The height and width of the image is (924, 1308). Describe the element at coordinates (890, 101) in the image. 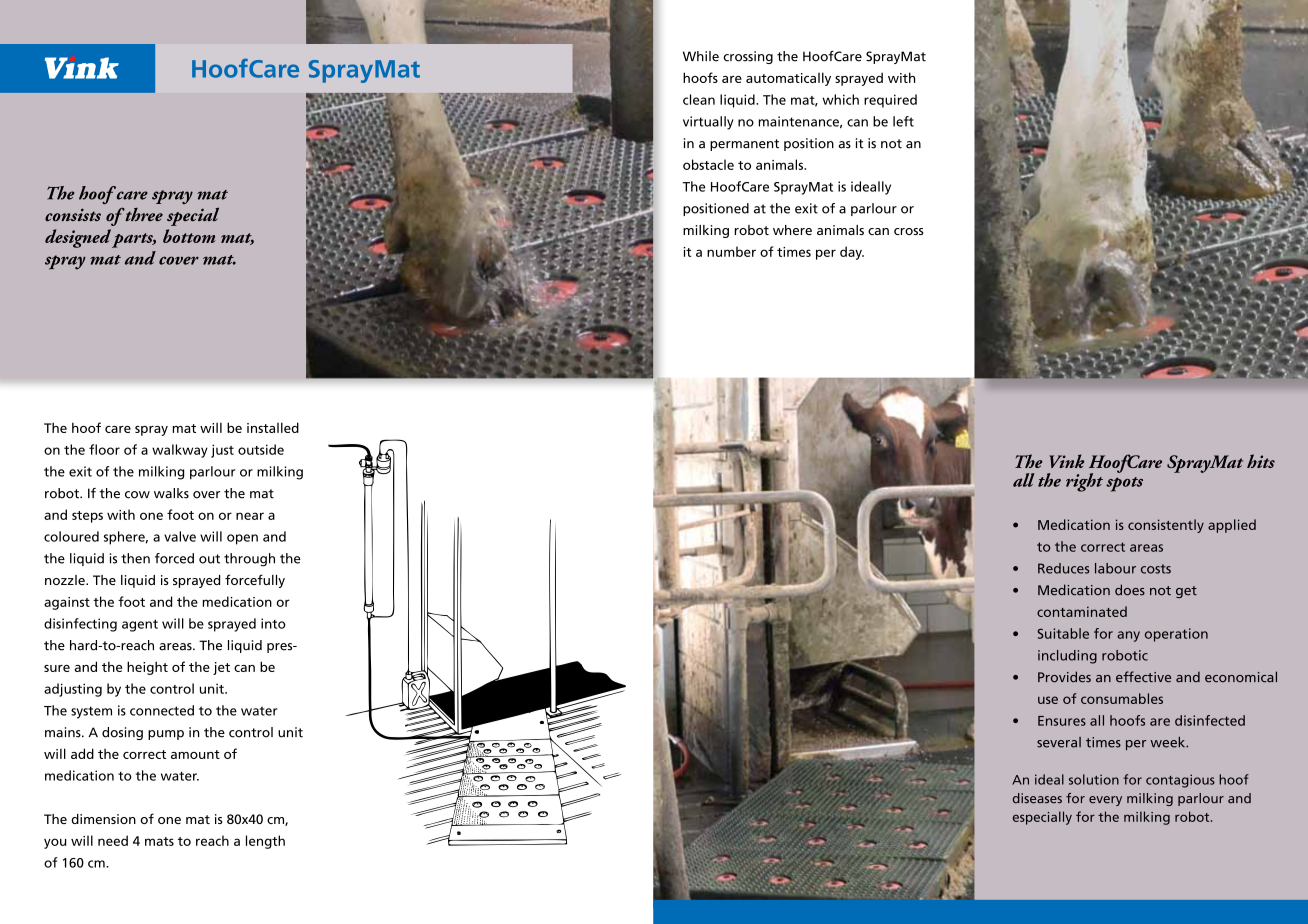

I see `required` at that location.
